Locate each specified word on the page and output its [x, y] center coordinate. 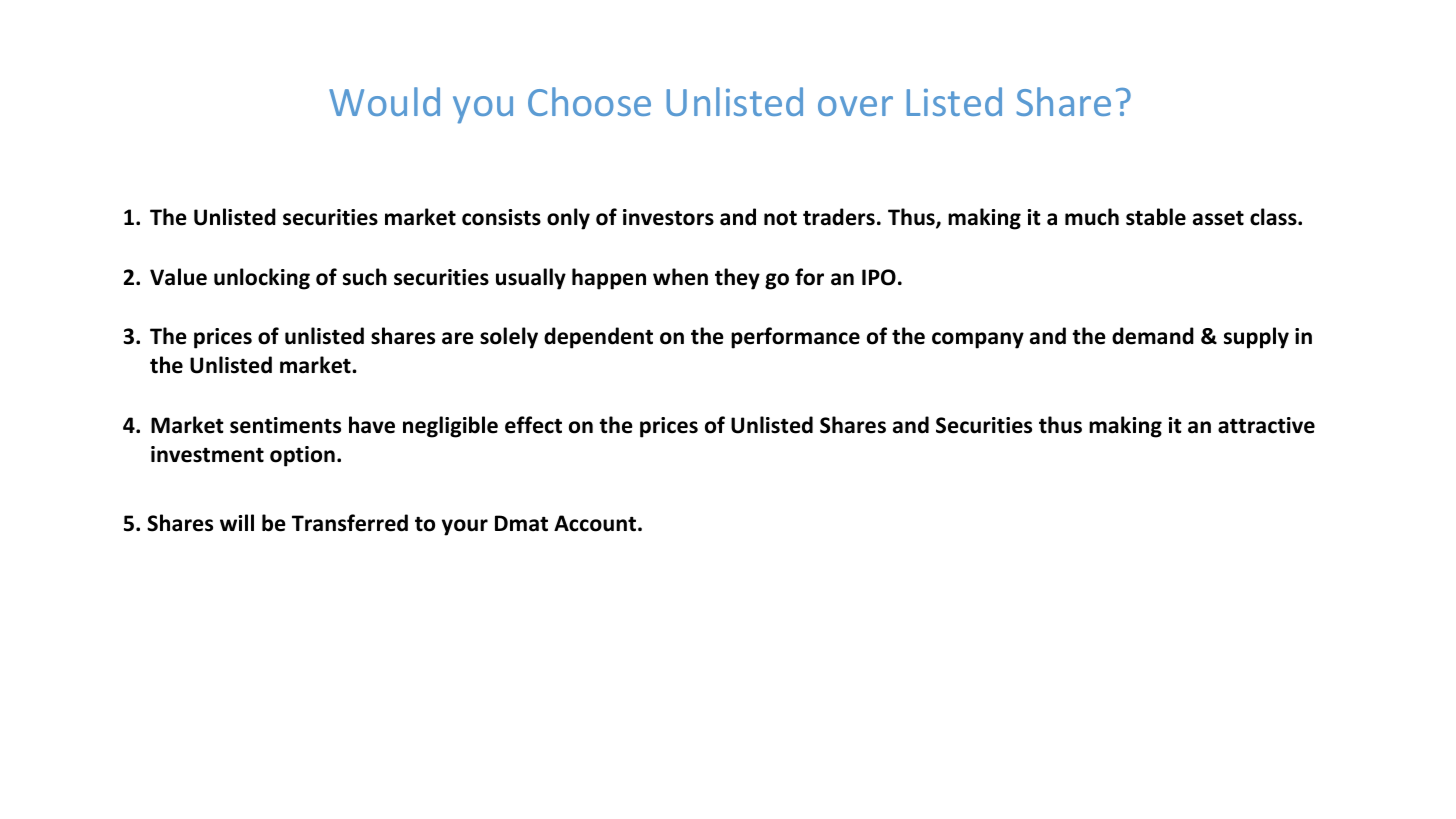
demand [1153, 336]
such [365, 277]
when [680, 277]
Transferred [350, 523]
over [855, 106]
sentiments [285, 425]
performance [795, 338]
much [1092, 217]
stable [1156, 217]
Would [384, 101]
